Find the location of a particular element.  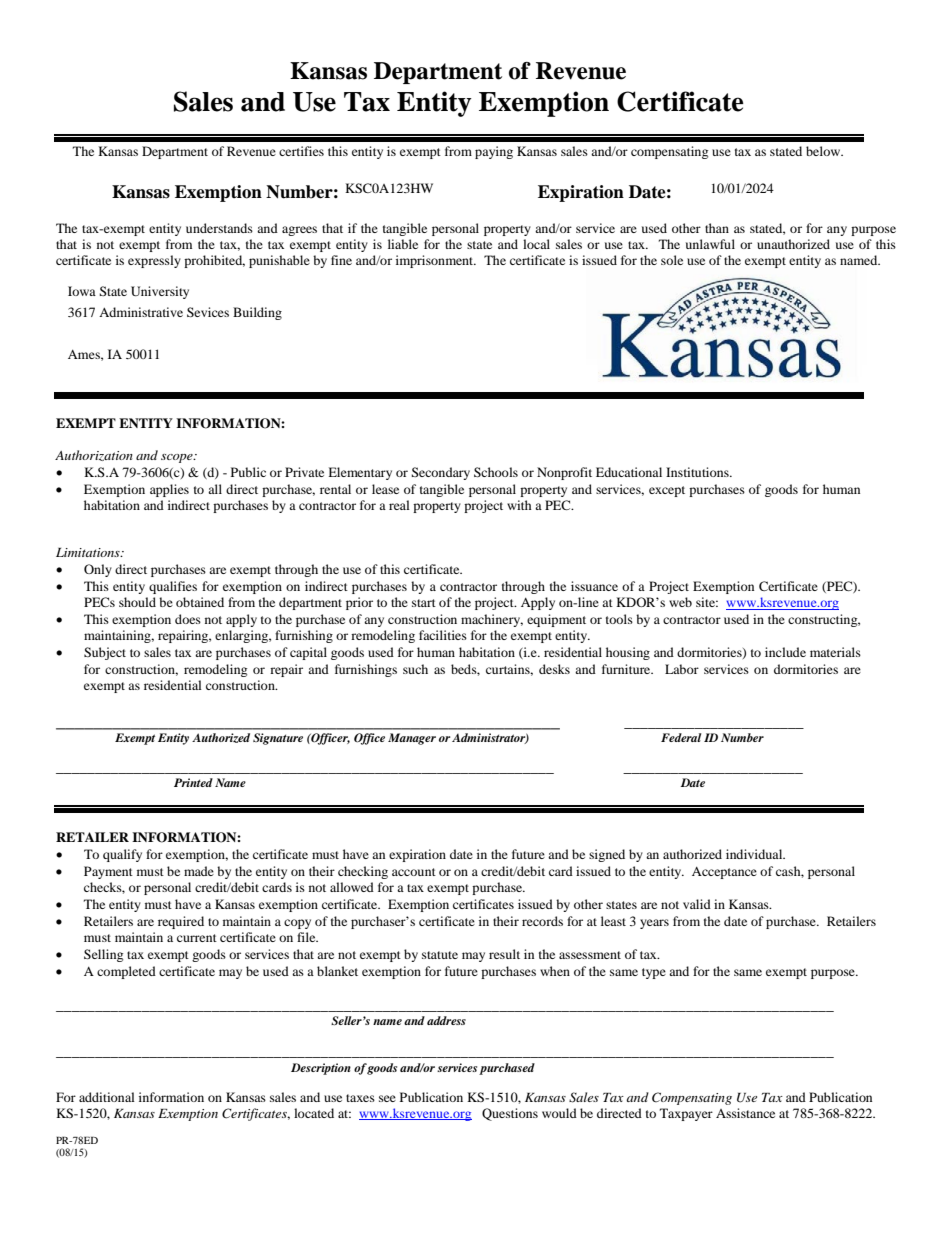

understands is located at coordinates (219, 228).
